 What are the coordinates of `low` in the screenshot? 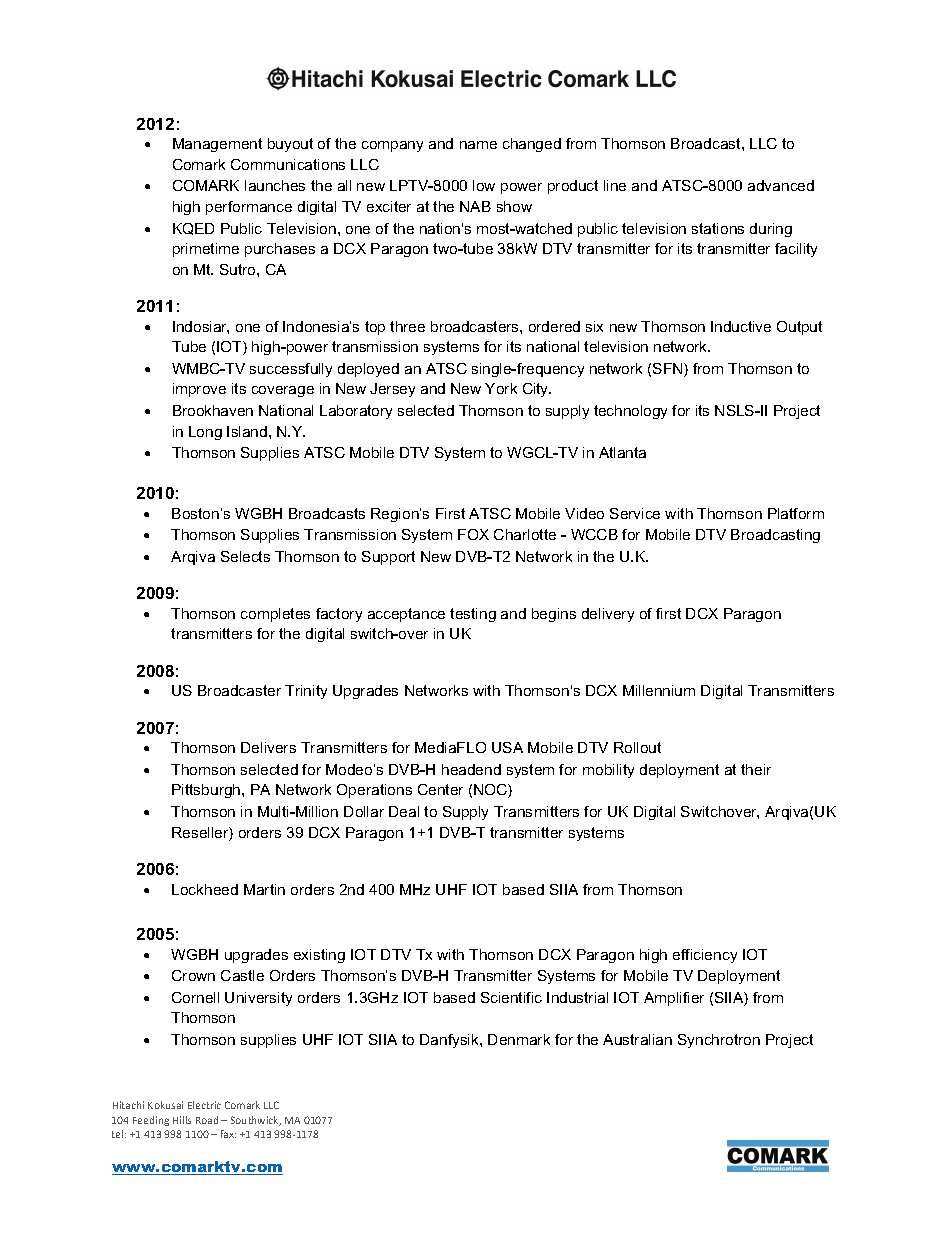 It's located at (484, 185).
